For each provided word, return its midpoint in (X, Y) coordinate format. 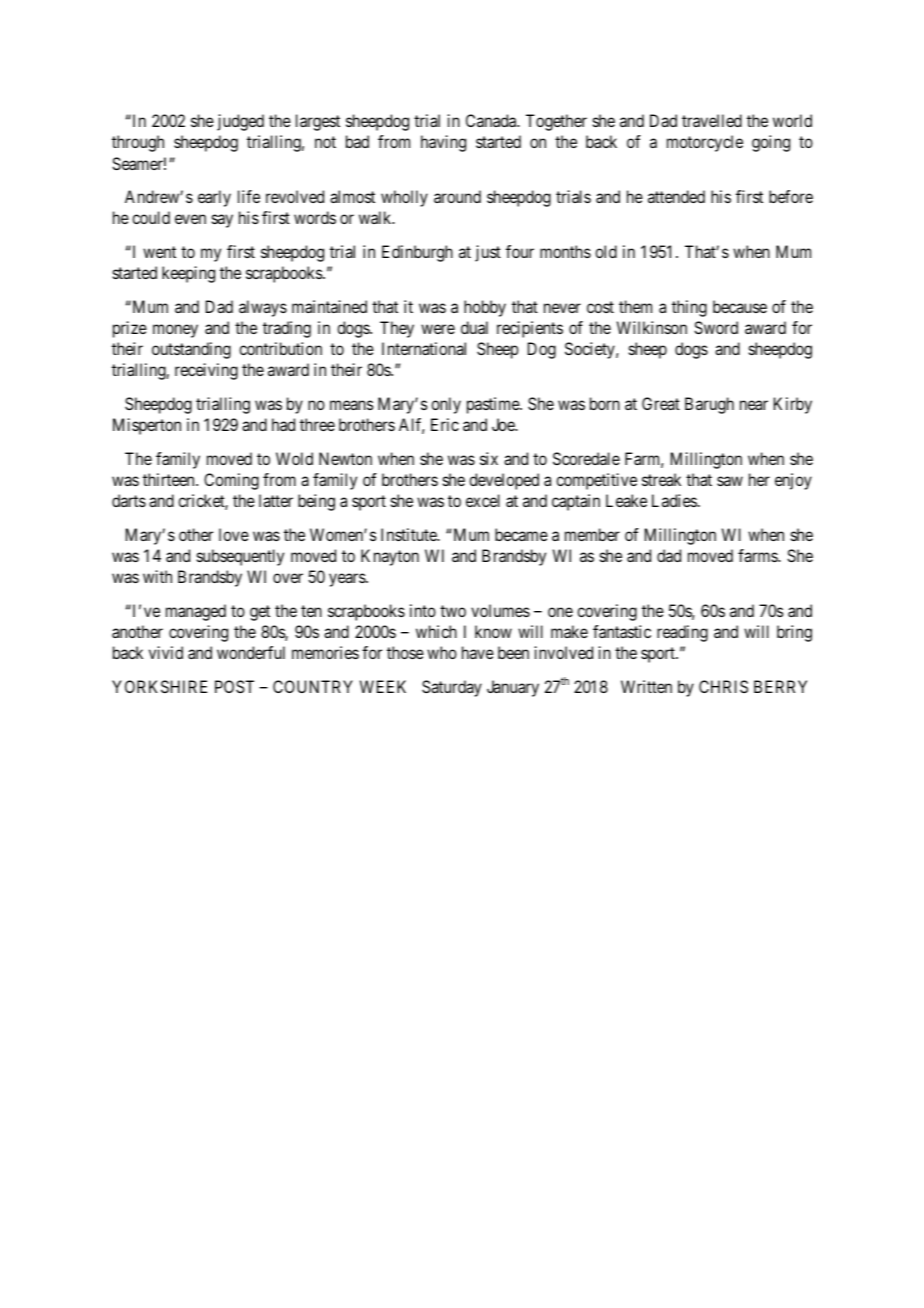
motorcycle (705, 143)
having (443, 143)
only (446, 405)
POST (234, 686)
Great (661, 403)
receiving (206, 371)
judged (240, 122)
